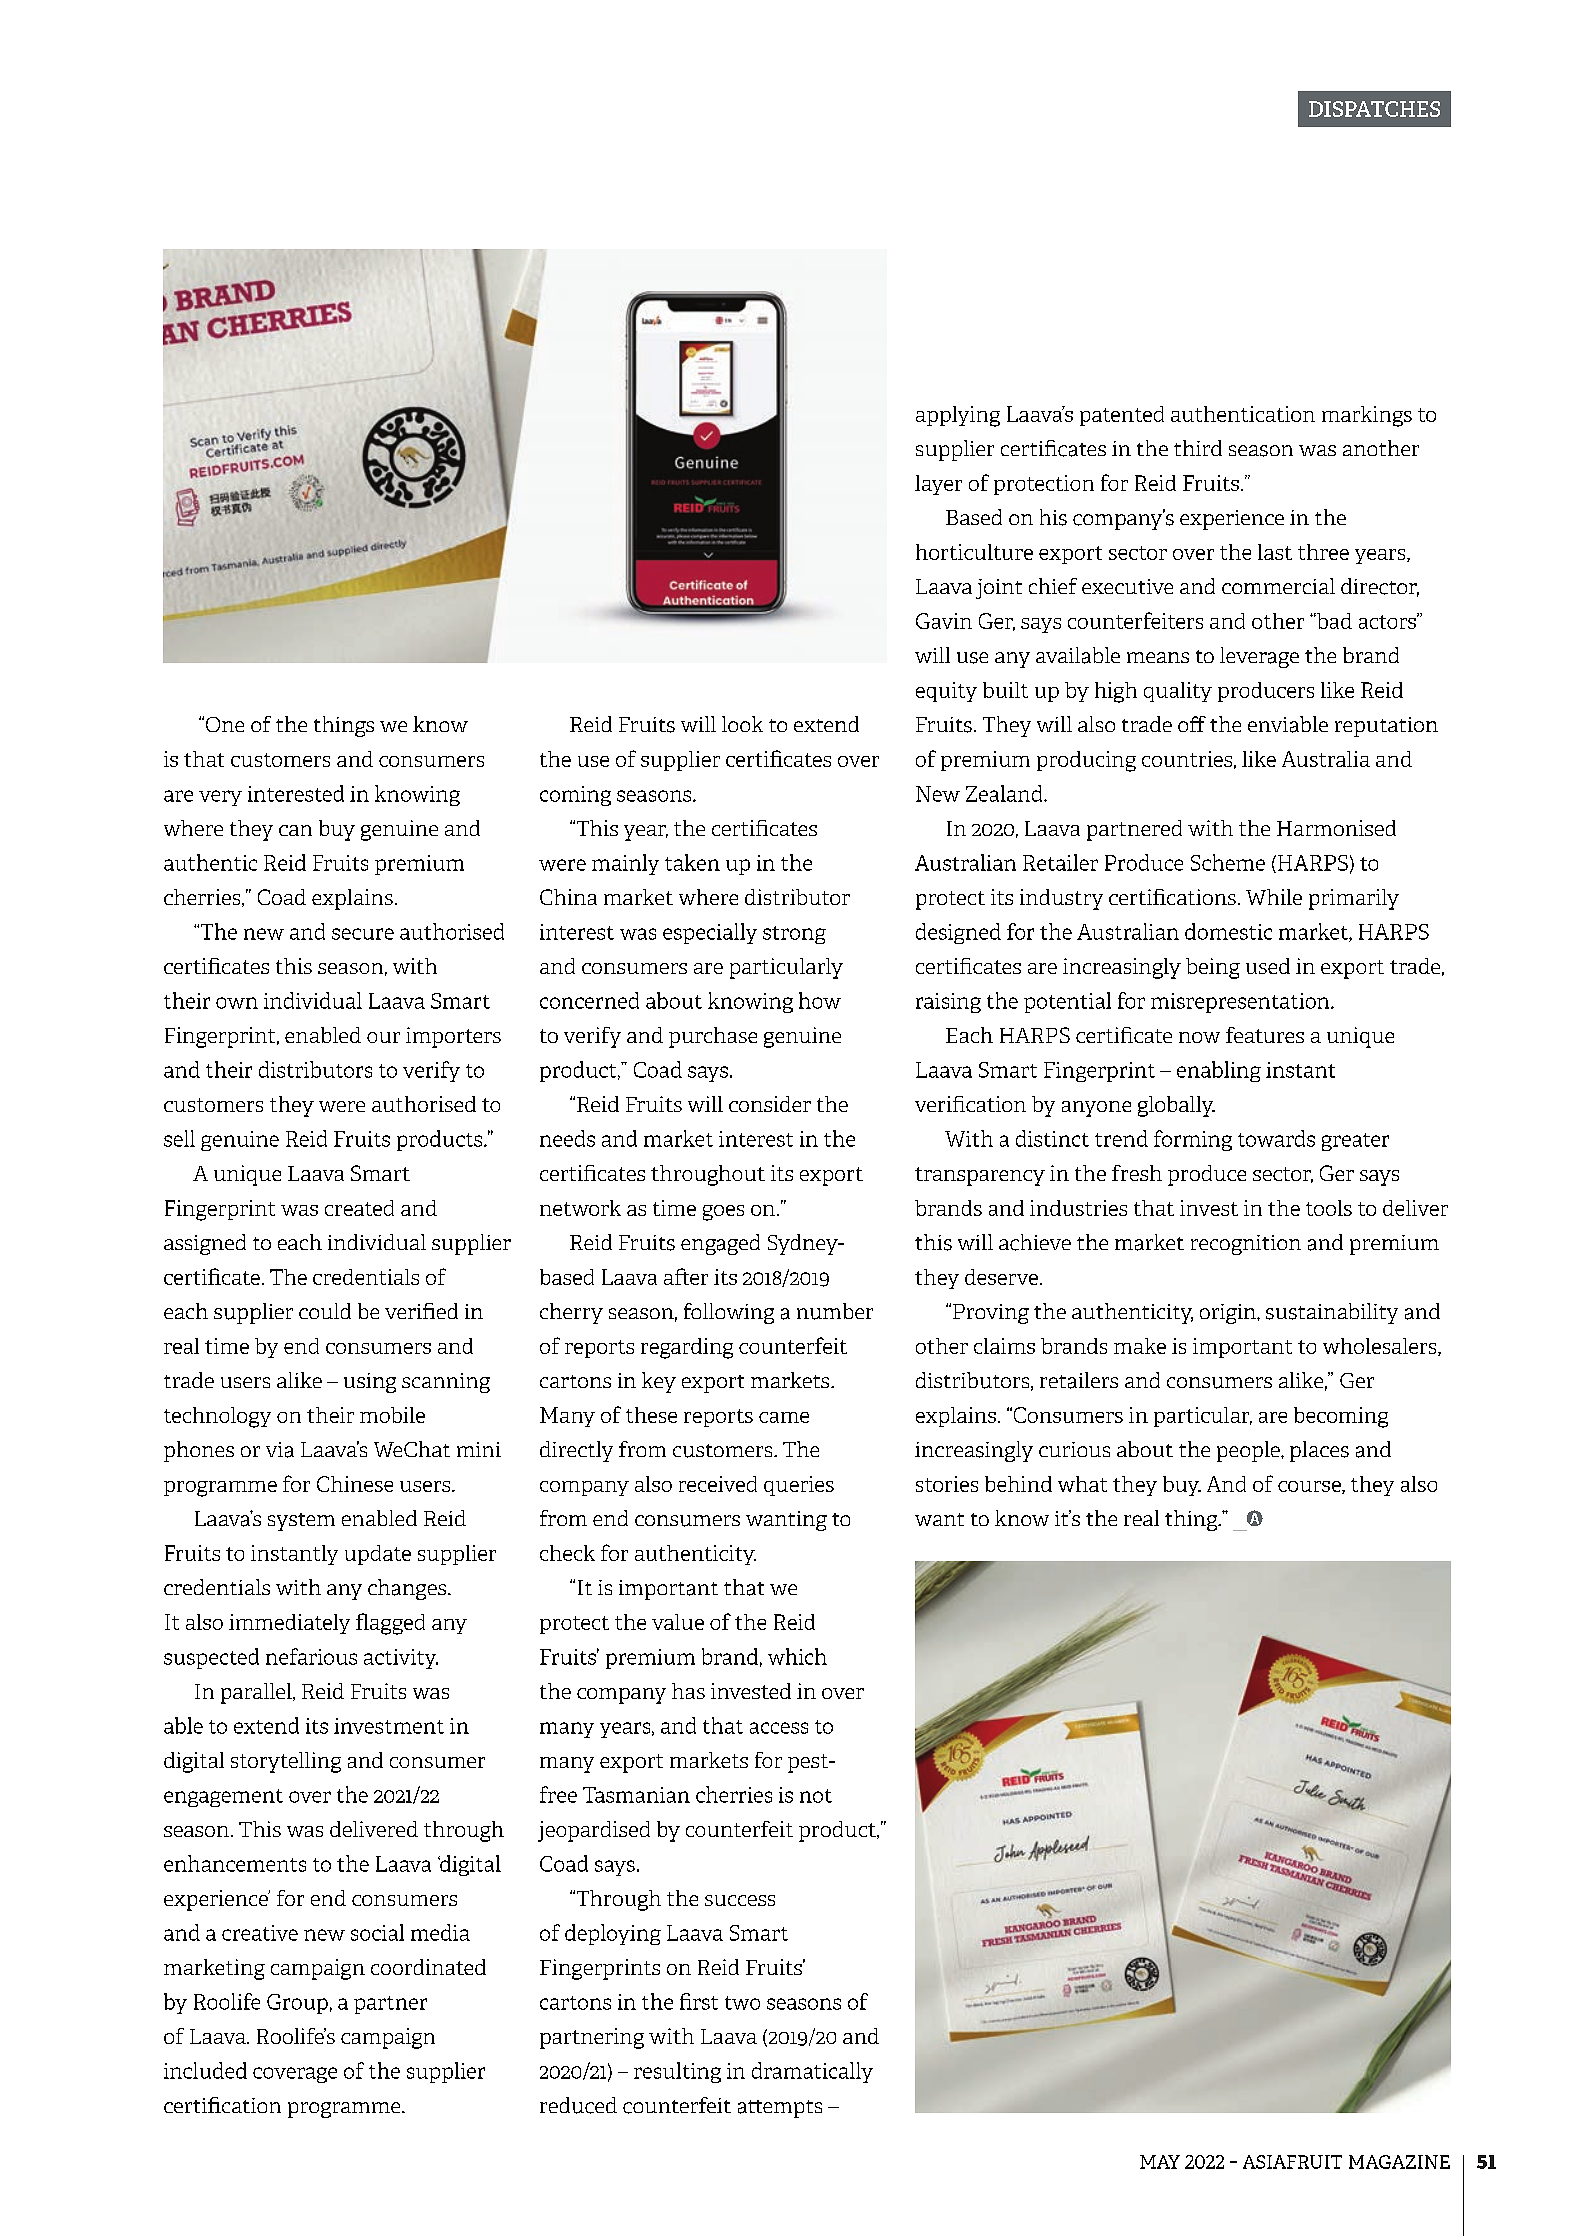  Describe the element at coordinates (692, 862) in the document. I see `taken` at that location.
